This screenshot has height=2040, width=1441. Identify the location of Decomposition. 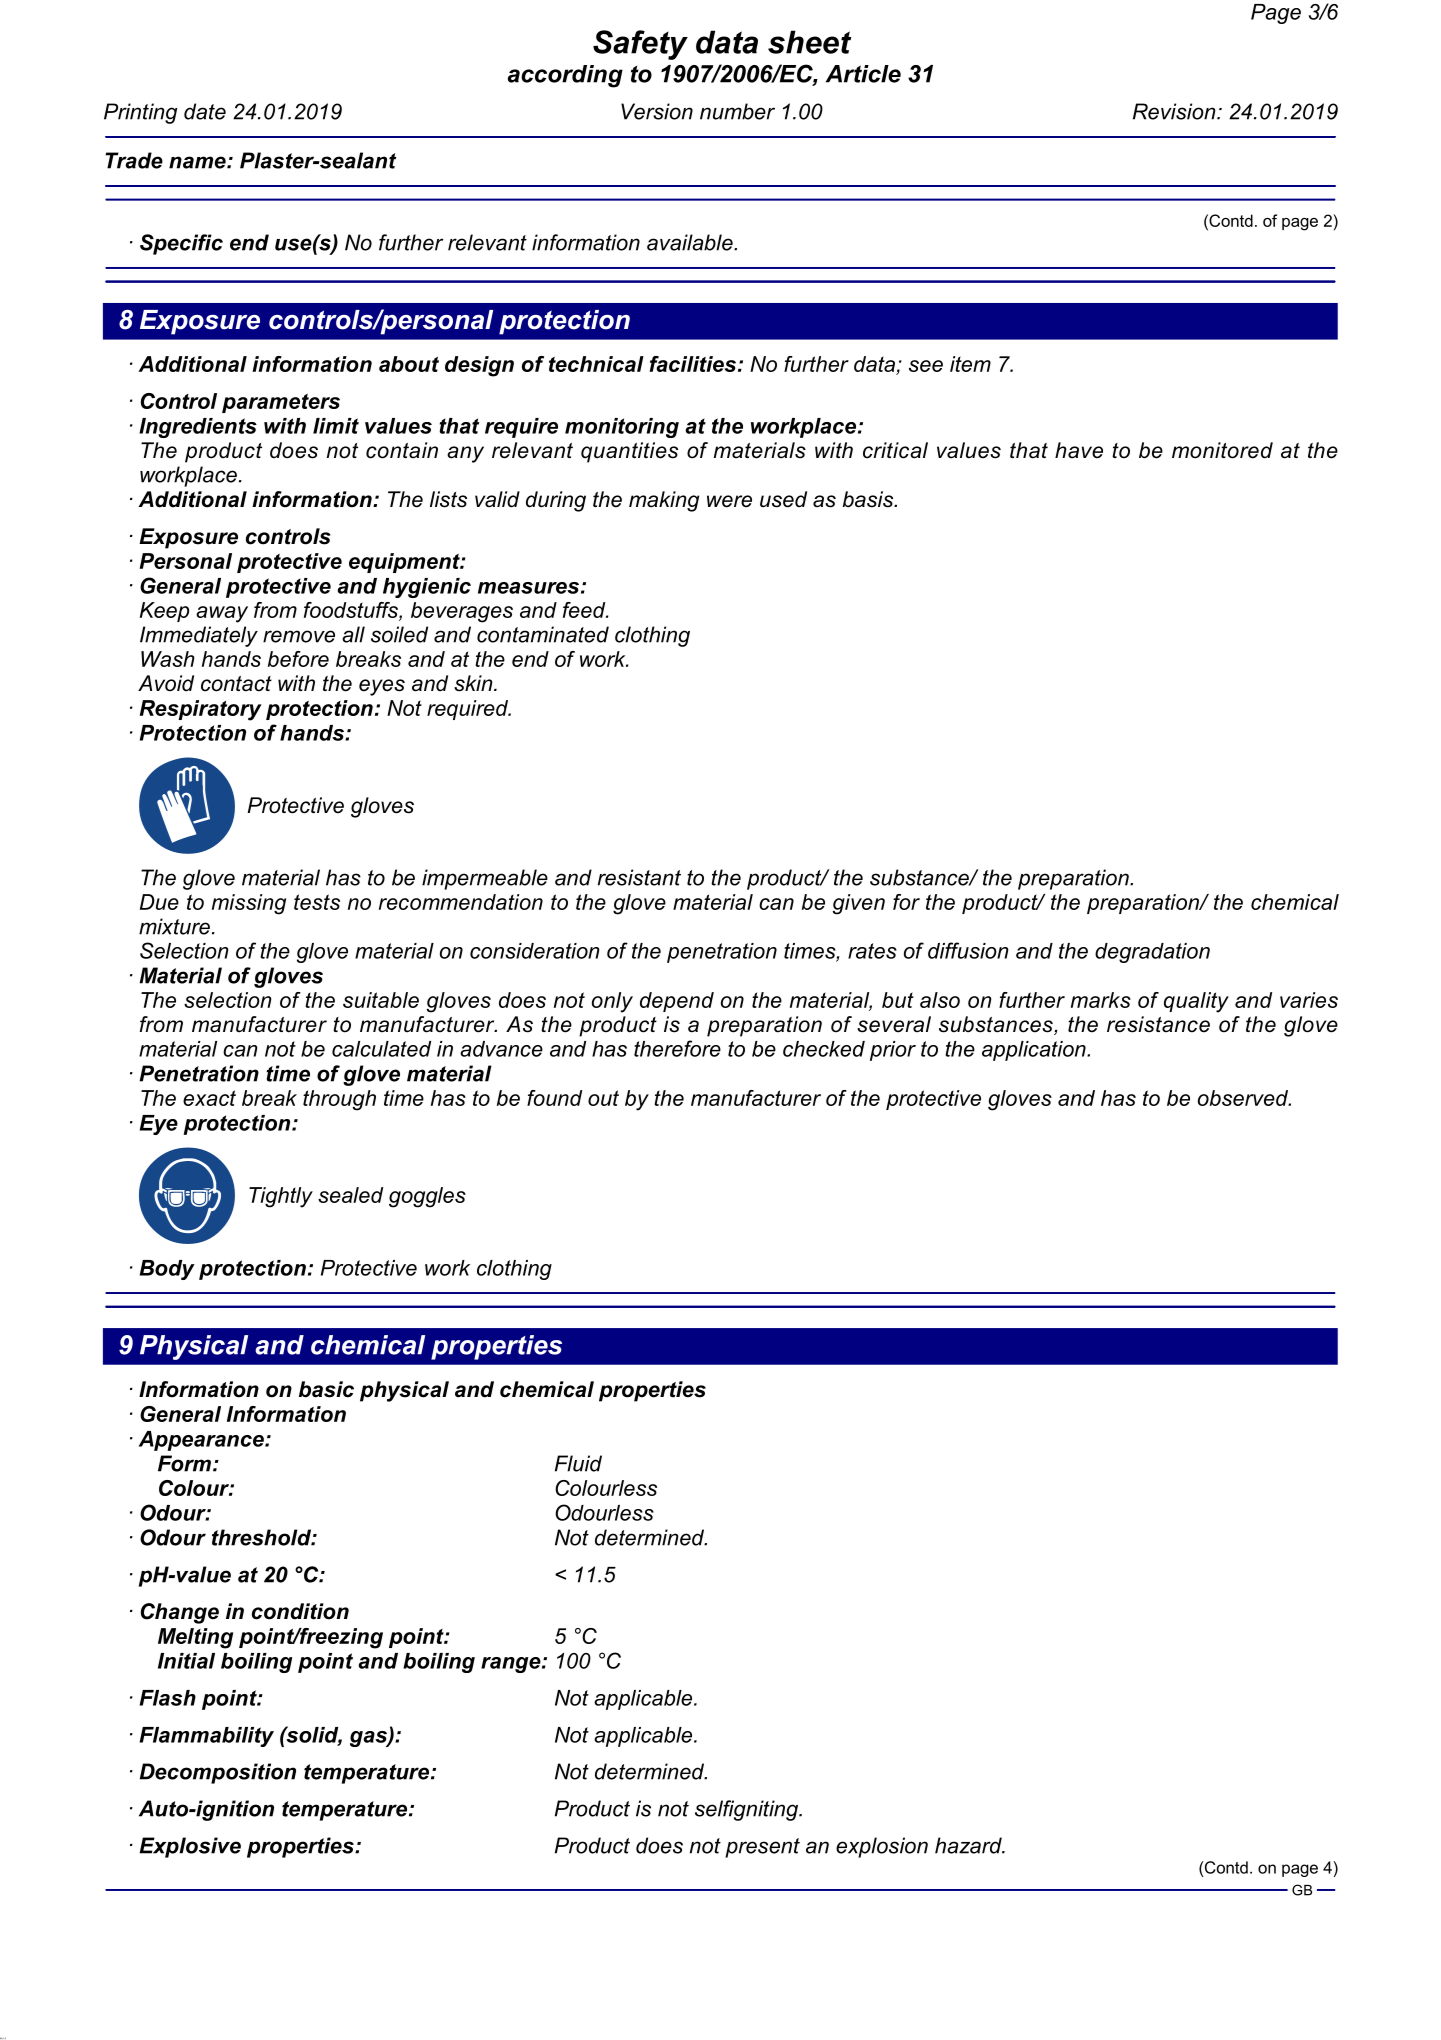
(218, 1773).
